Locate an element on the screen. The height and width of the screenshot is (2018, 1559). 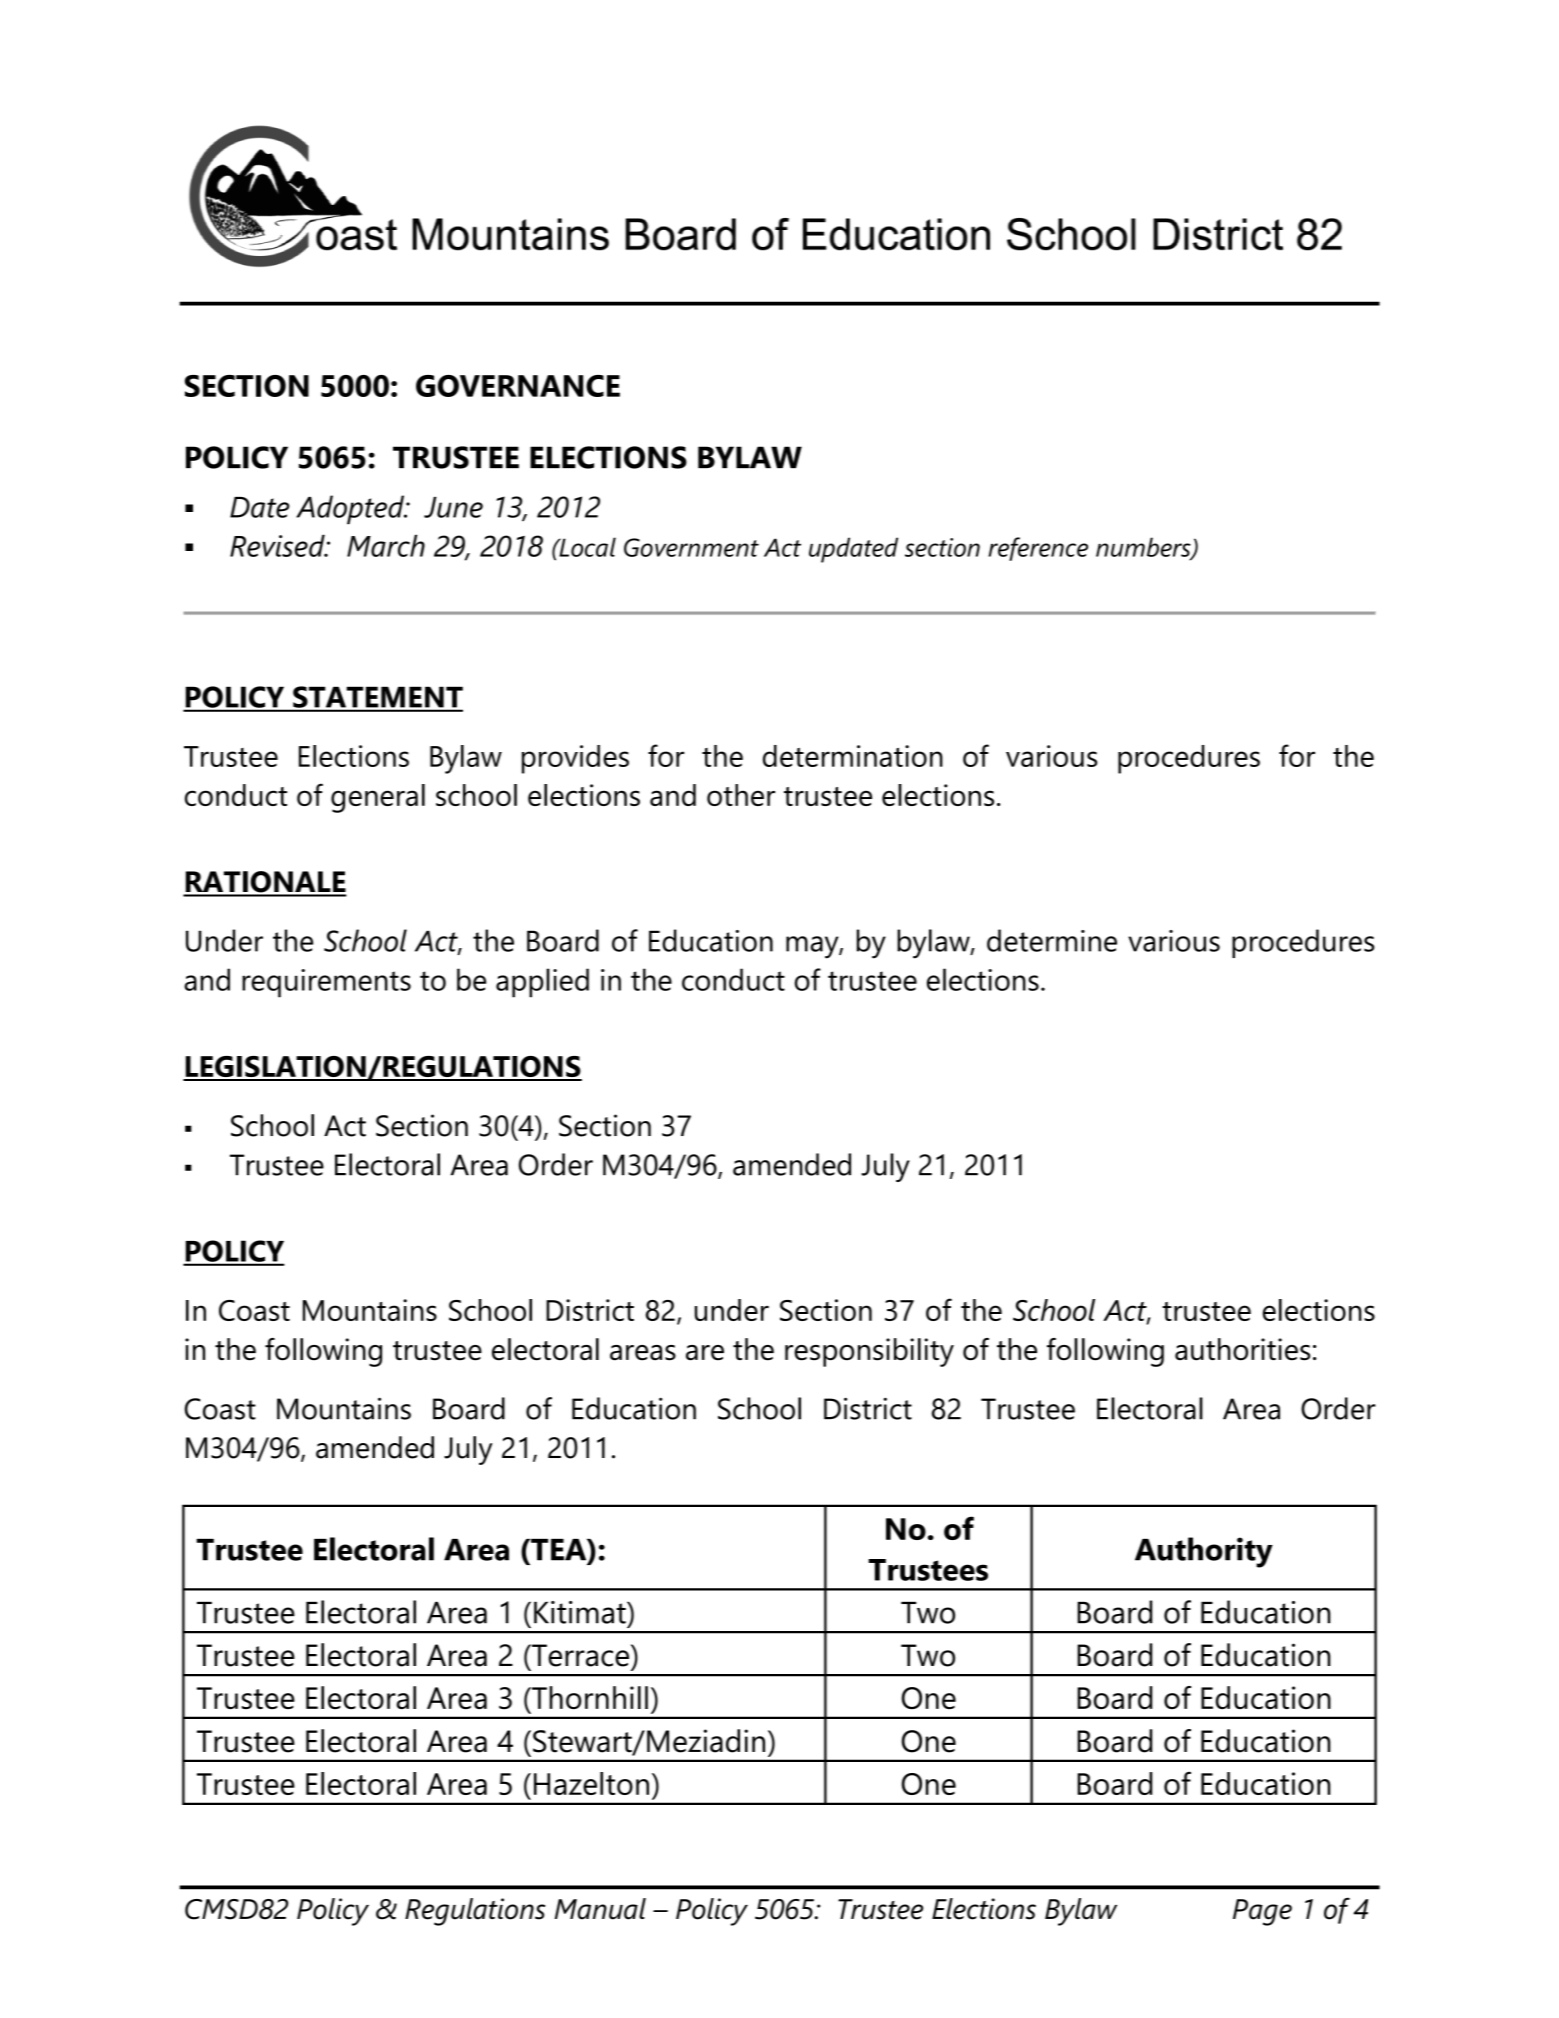
numbers is located at coordinates (1144, 548).
